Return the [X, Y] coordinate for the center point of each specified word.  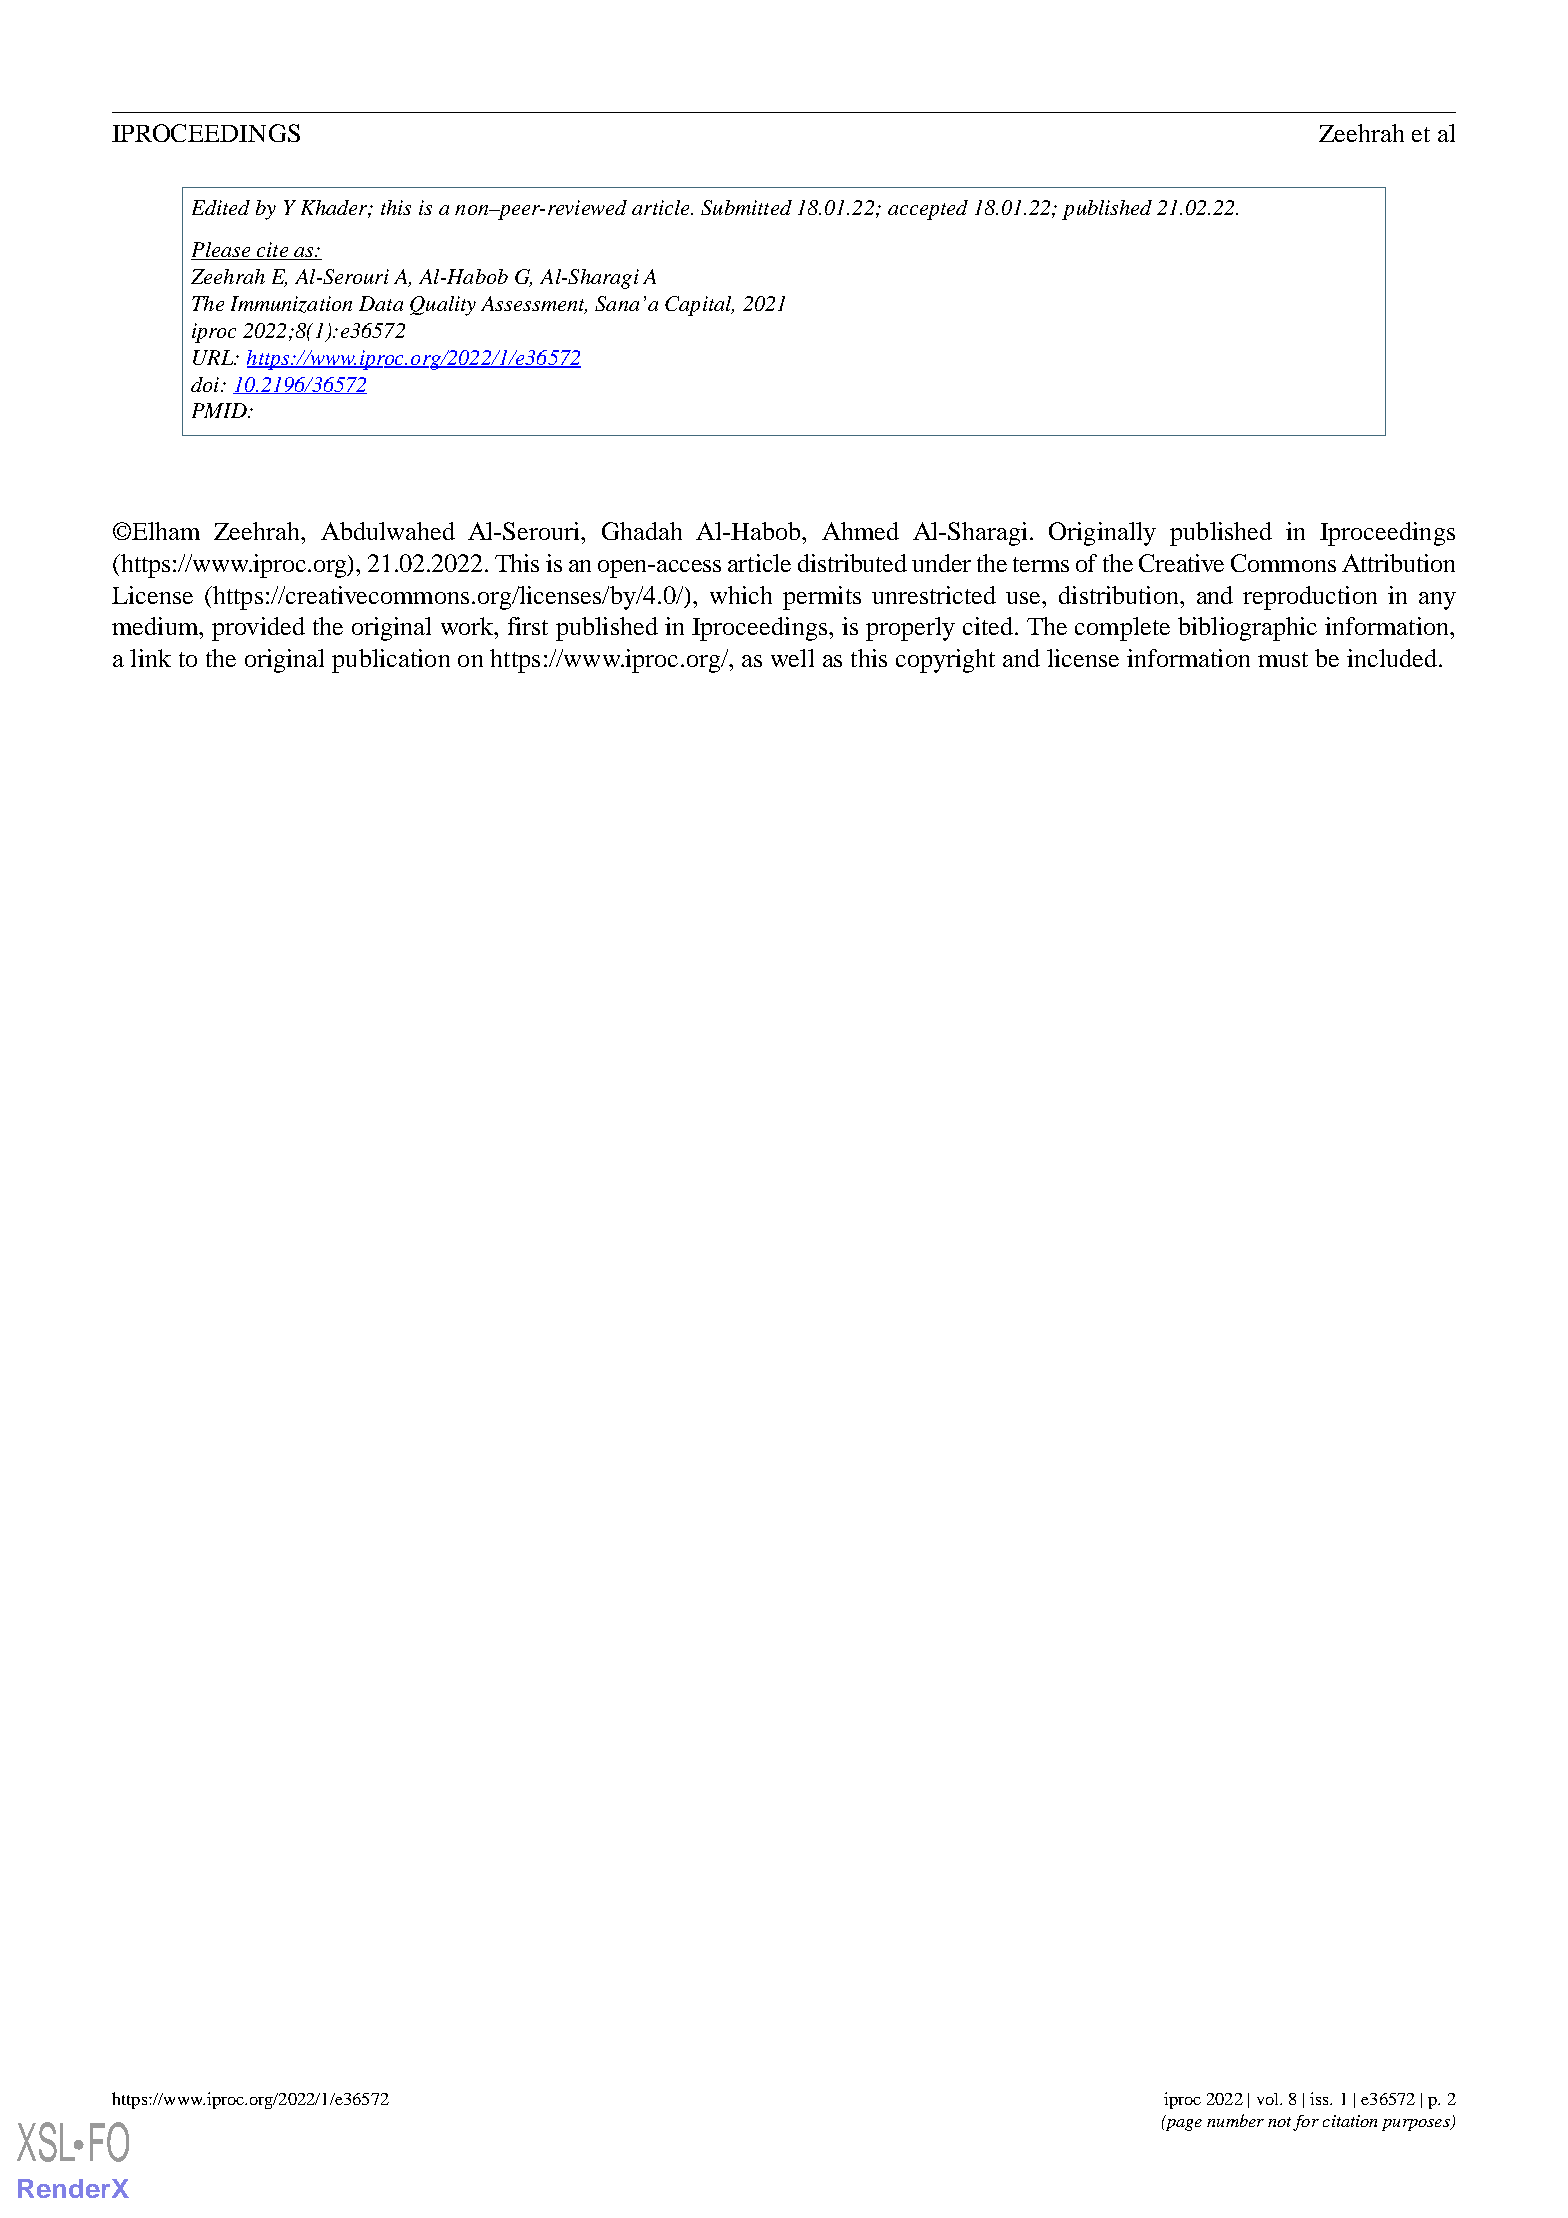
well [792, 658]
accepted [928, 210]
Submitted [746, 207]
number [1235, 2120]
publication [391, 661]
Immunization [291, 304]
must [1283, 659]
